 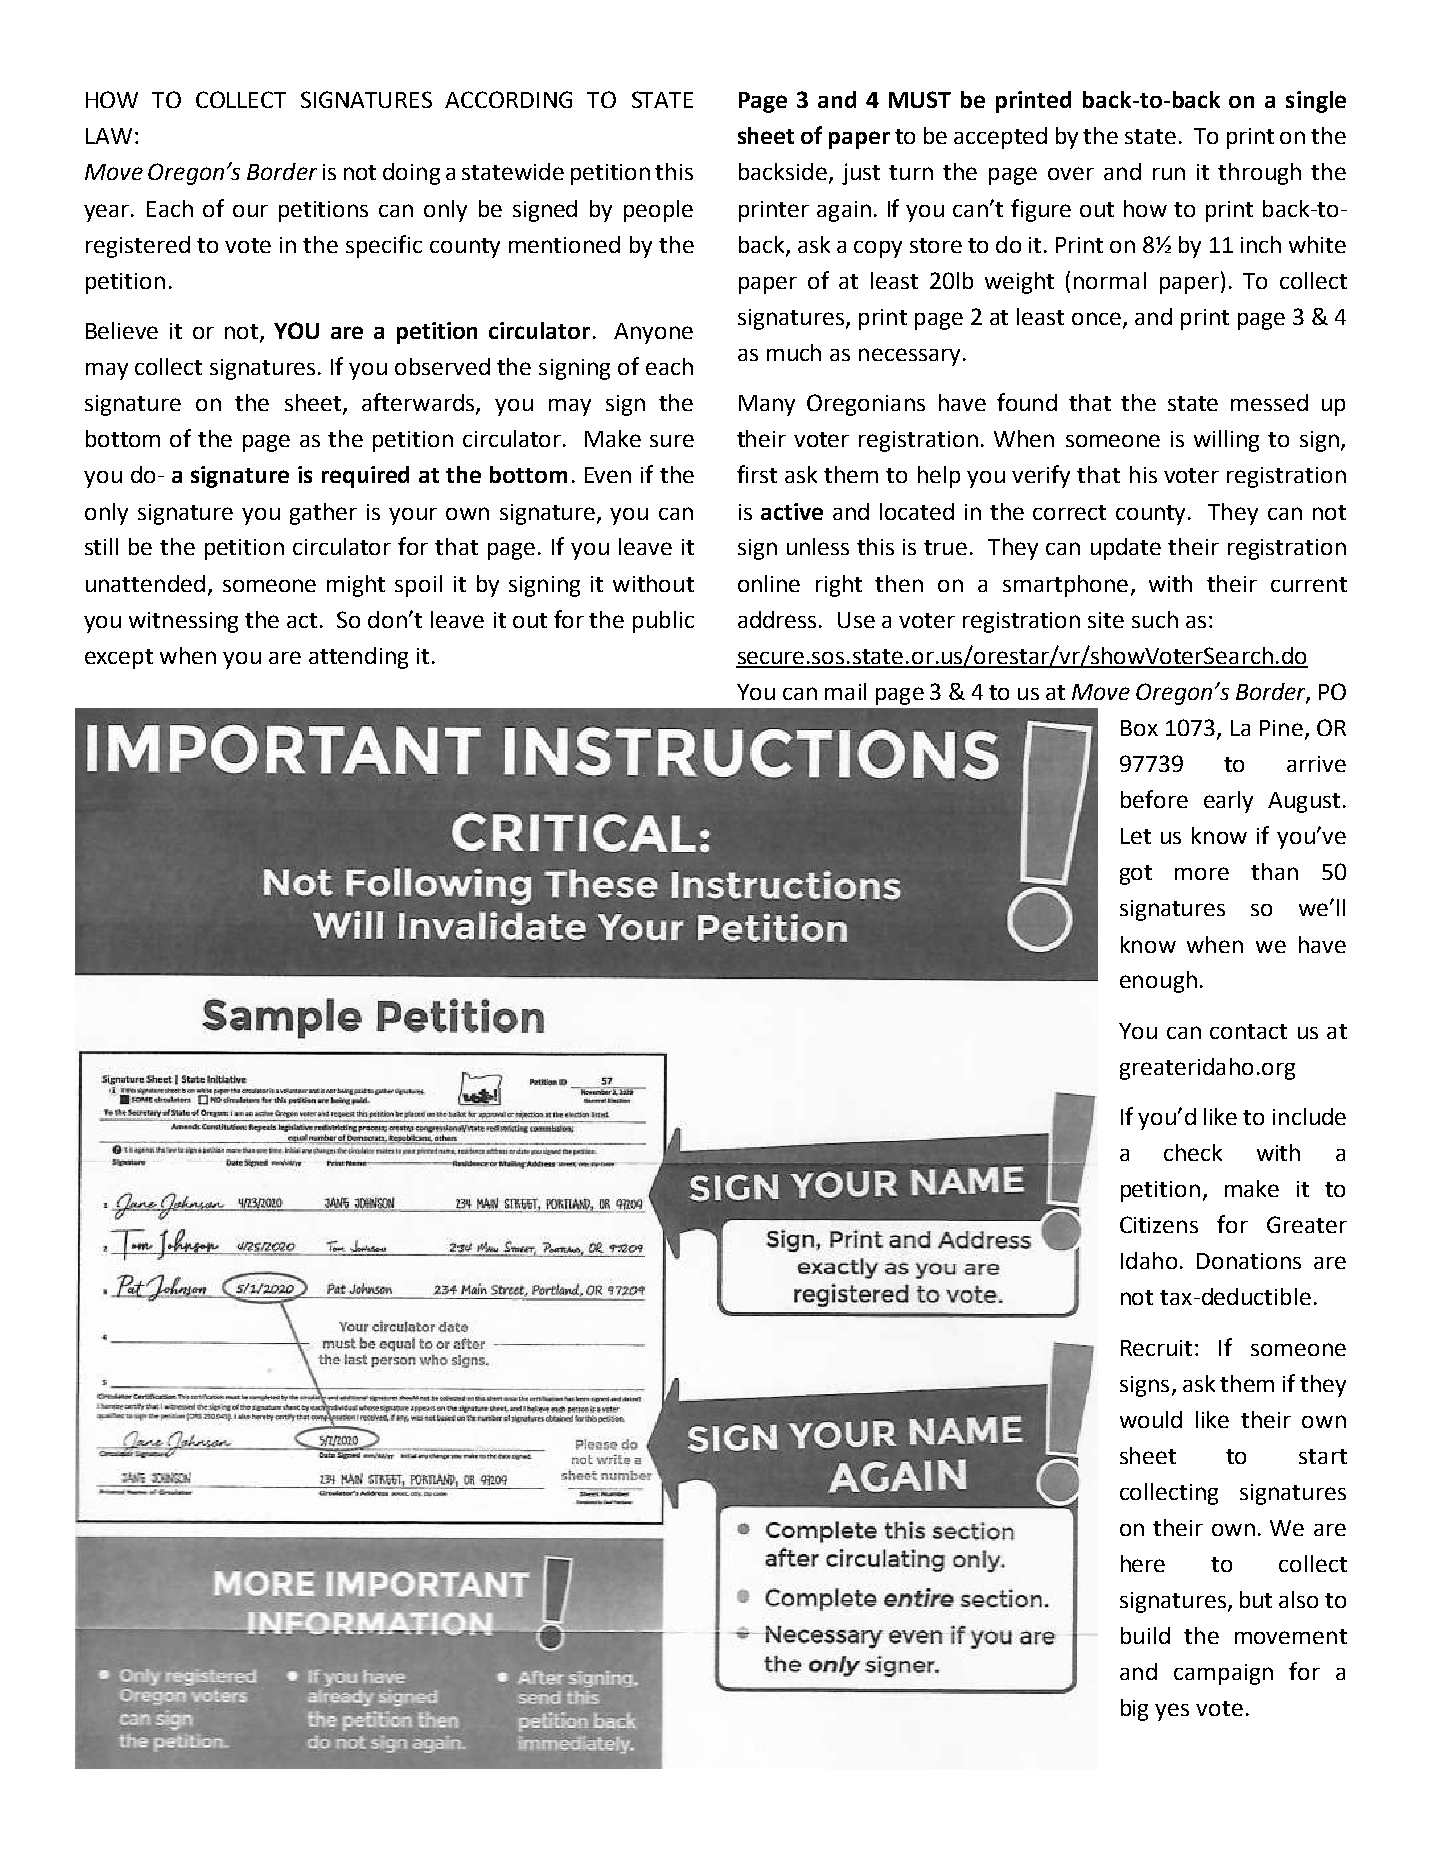 What do you see at coordinates (1223, 1674) in the screenshot?
I see `campaign` at bounding box center [1223, 1674].
